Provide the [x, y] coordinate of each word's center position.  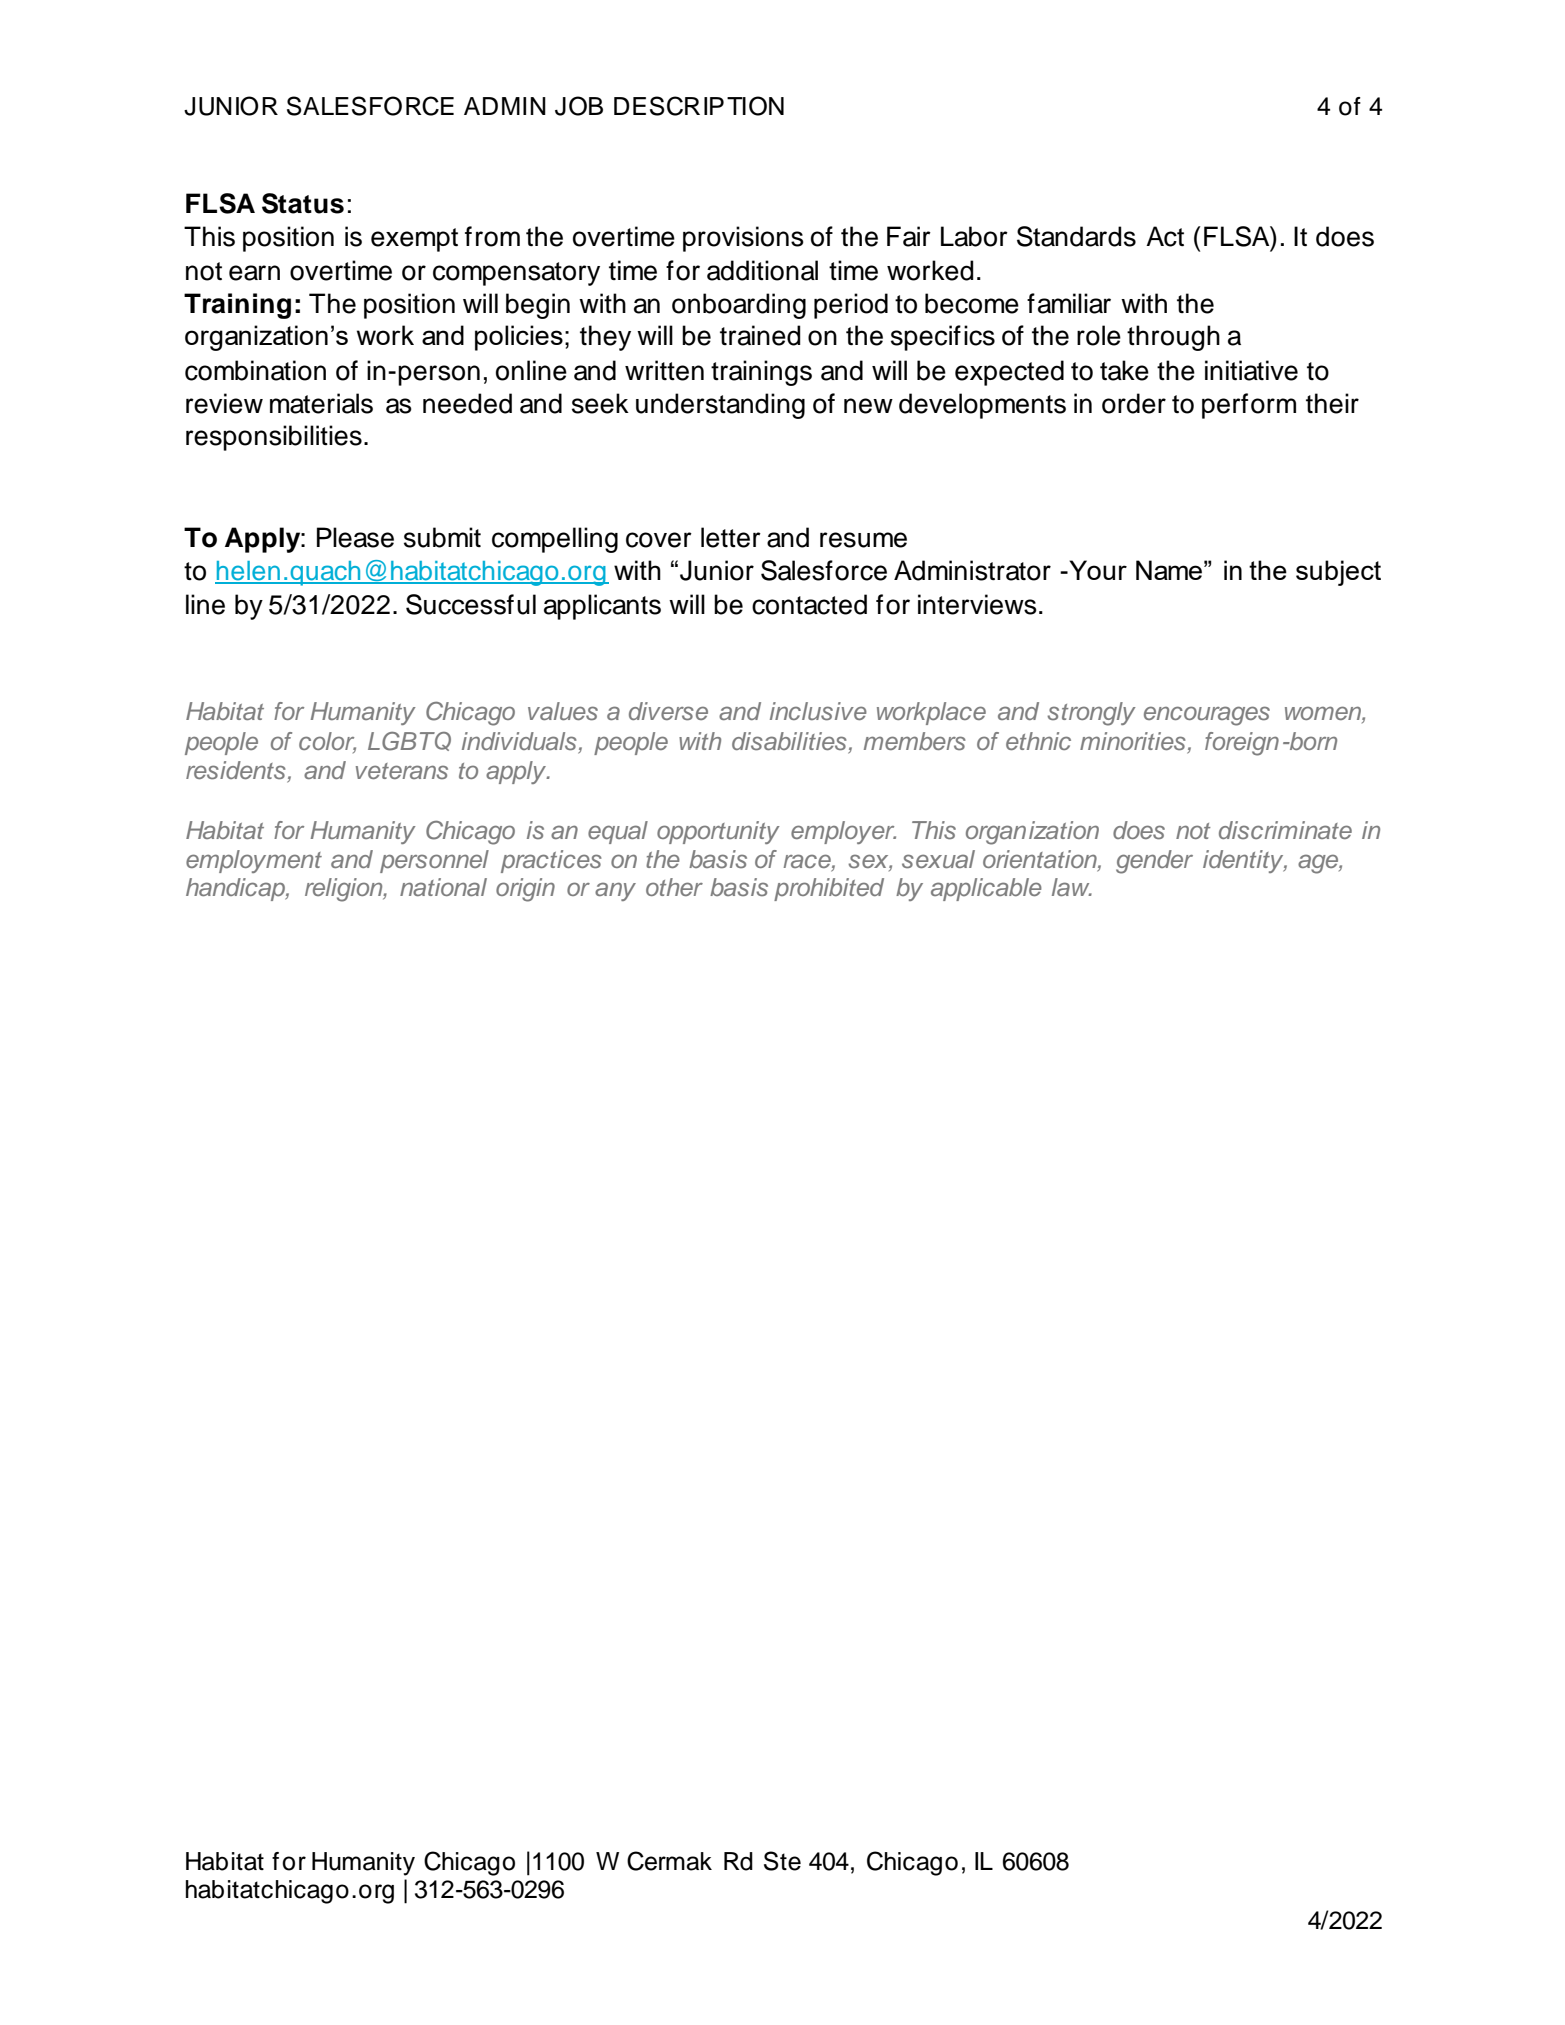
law [1072, 887]
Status [303, 203]
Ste [782, 1861]
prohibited [829, 889]
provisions [743, 239]
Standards [1076, 236]
